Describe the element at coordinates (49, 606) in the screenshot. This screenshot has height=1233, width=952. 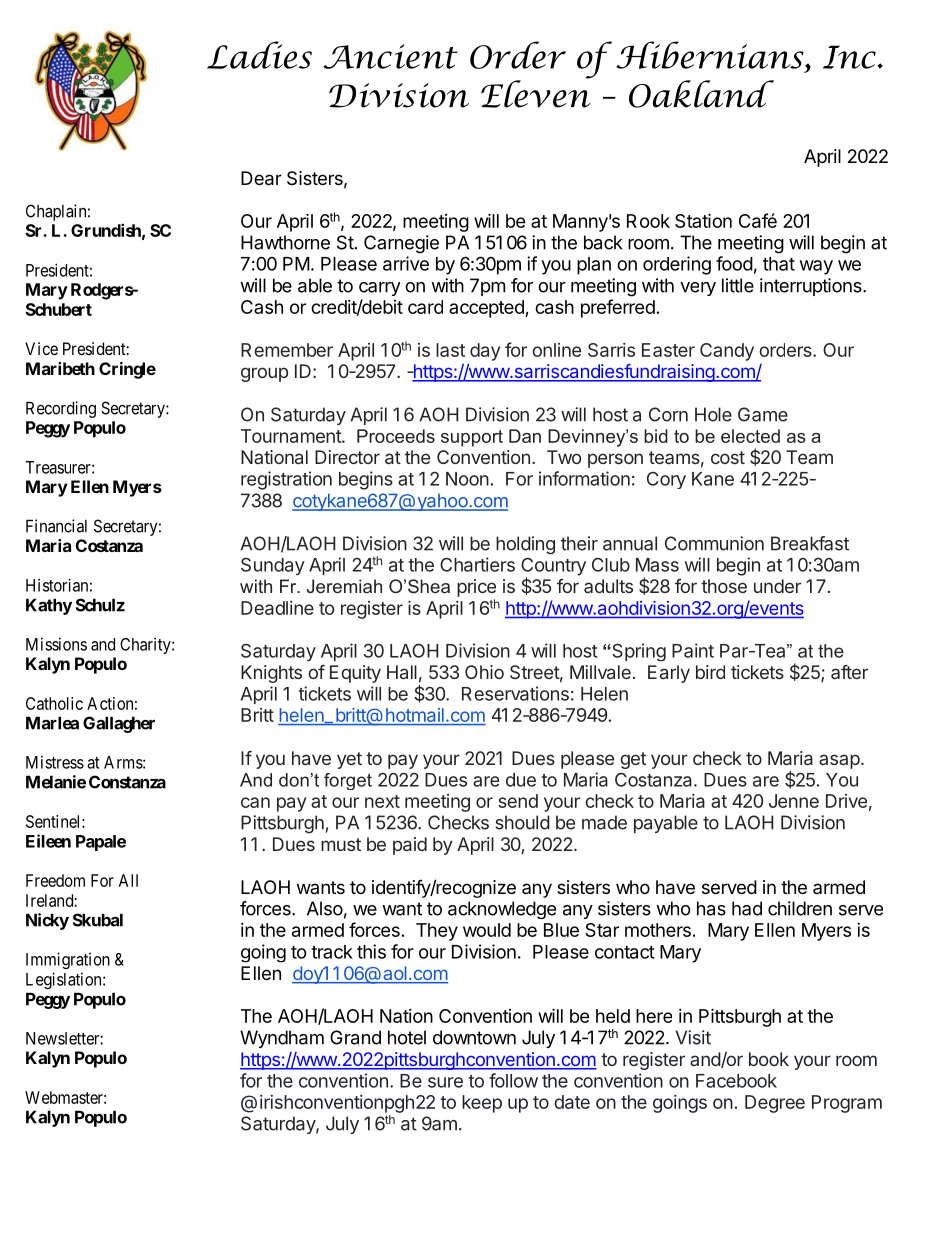
I see `Kathy` at that location.
